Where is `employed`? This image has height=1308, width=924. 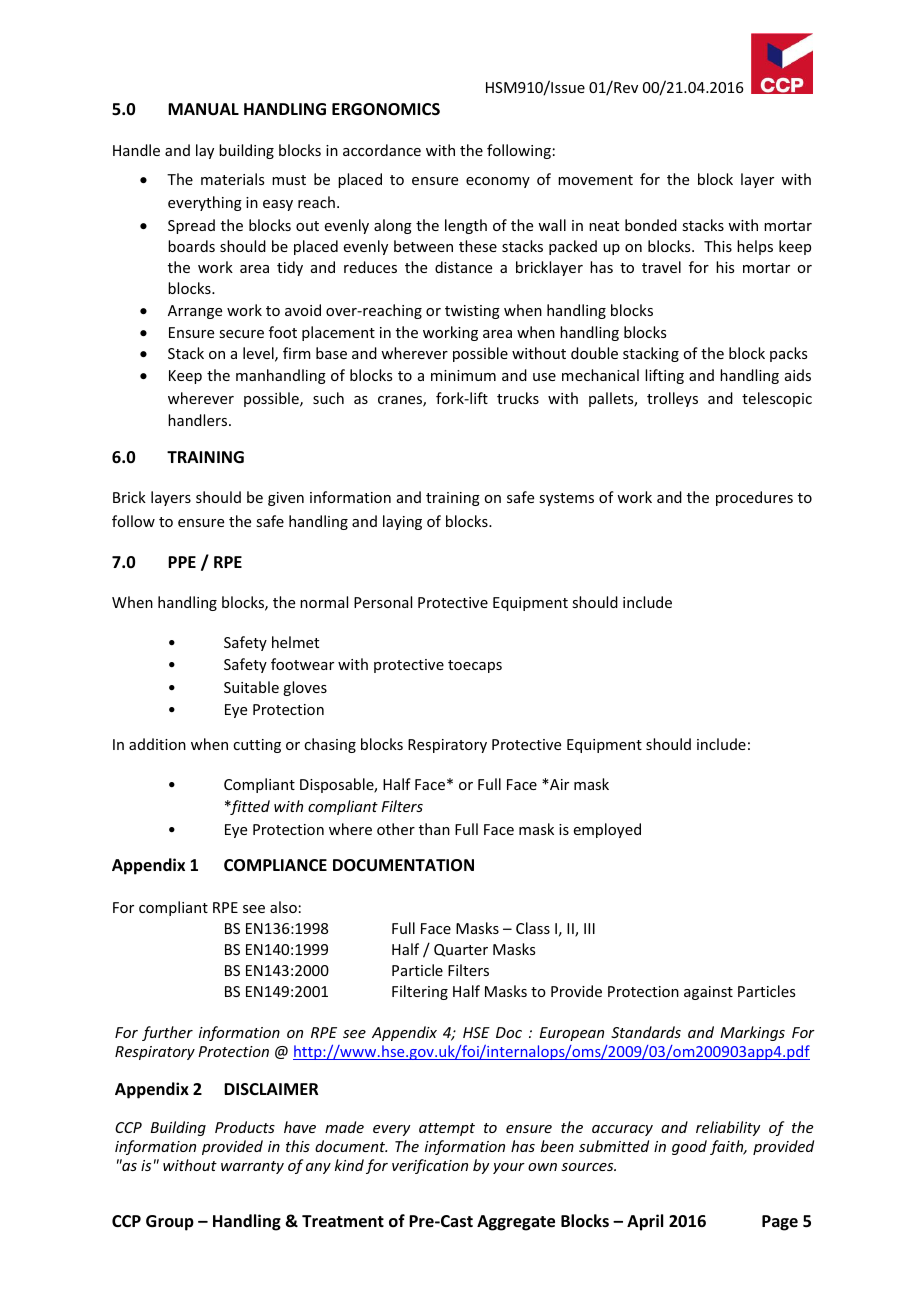 employed is located at coordinates (607, 830).
